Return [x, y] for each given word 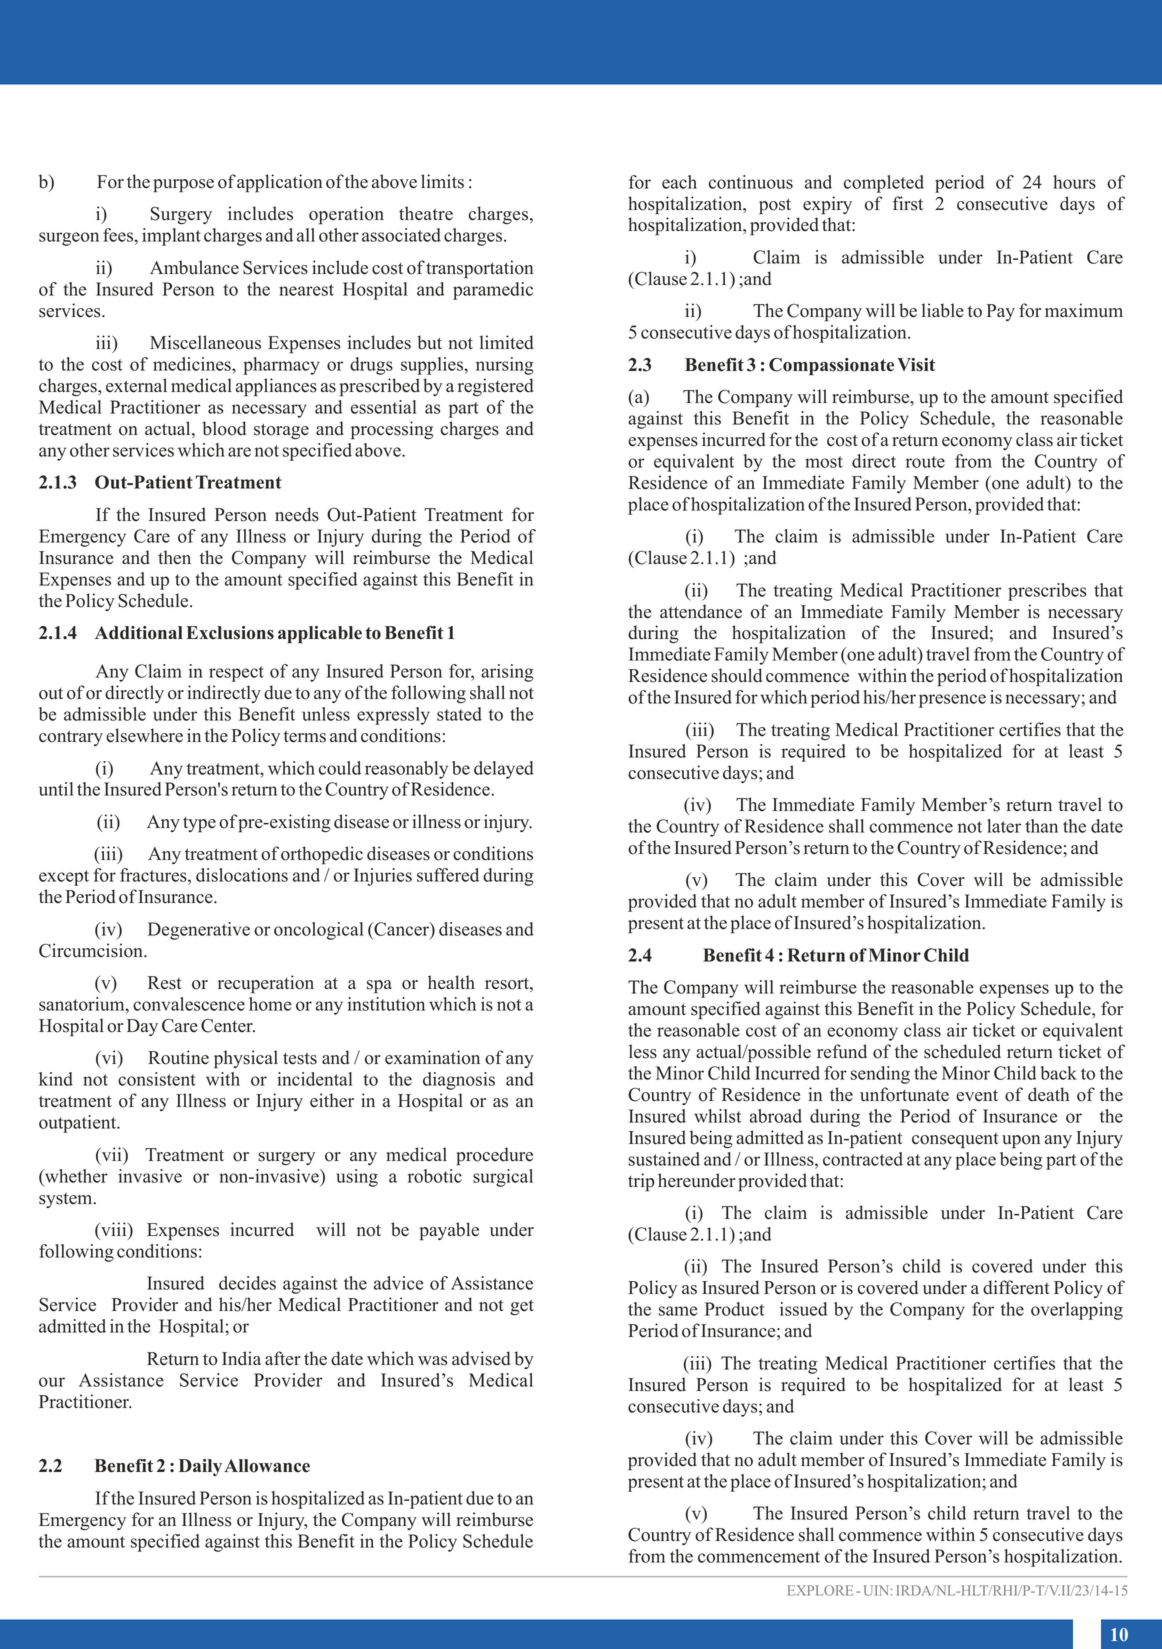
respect [236, 674]
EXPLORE [820, 1590]
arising [507, 673]
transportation [479, 269]
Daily [200, 1467]
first [908, 203]
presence [952, 701]
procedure [494, 1156]
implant [171, 237]
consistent [157, 1079]
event [977, 1096]
